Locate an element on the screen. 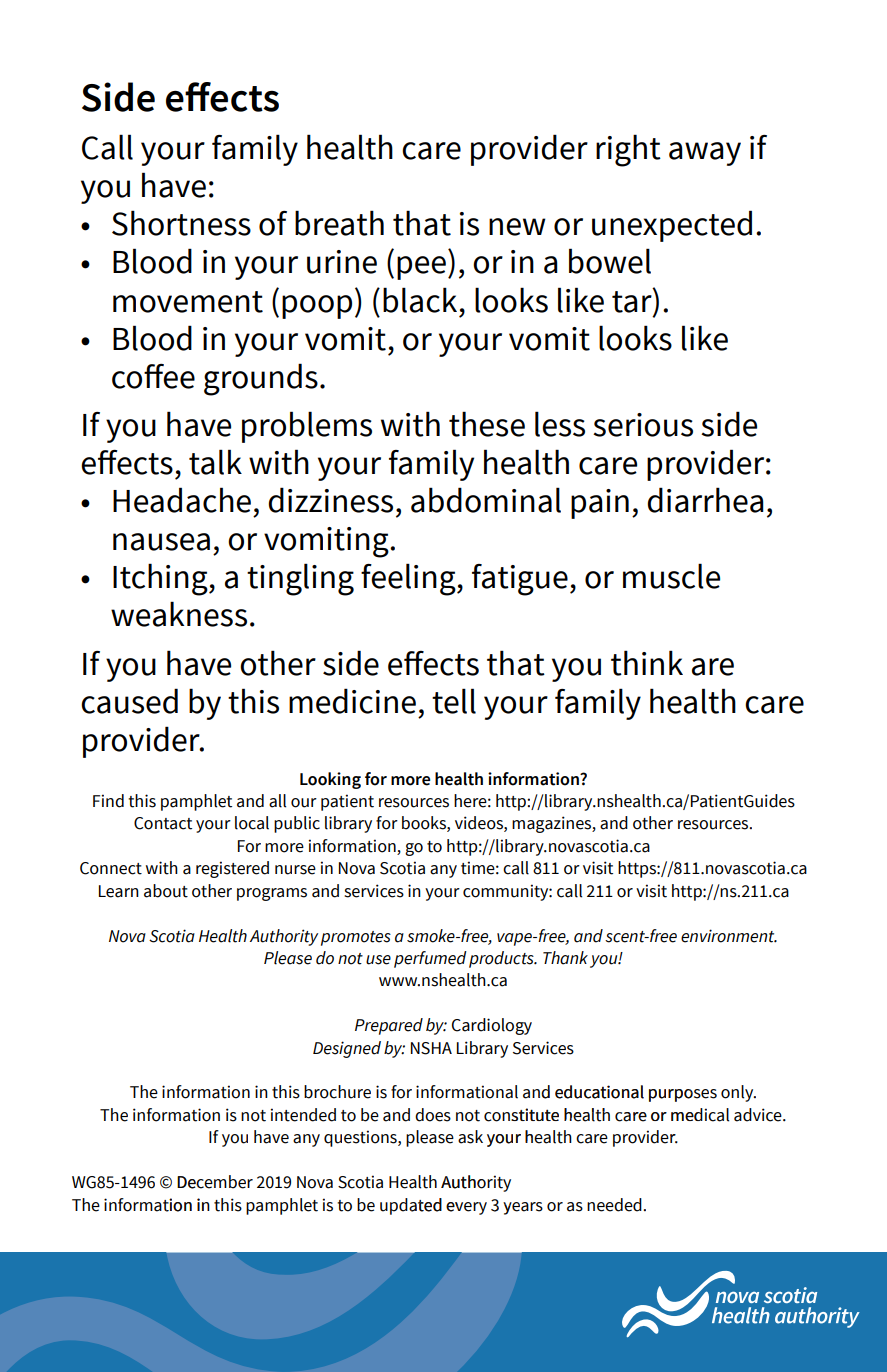 The height and width of the screenshot is (1372, 887). Looking is located at coordinates (330, 780).
